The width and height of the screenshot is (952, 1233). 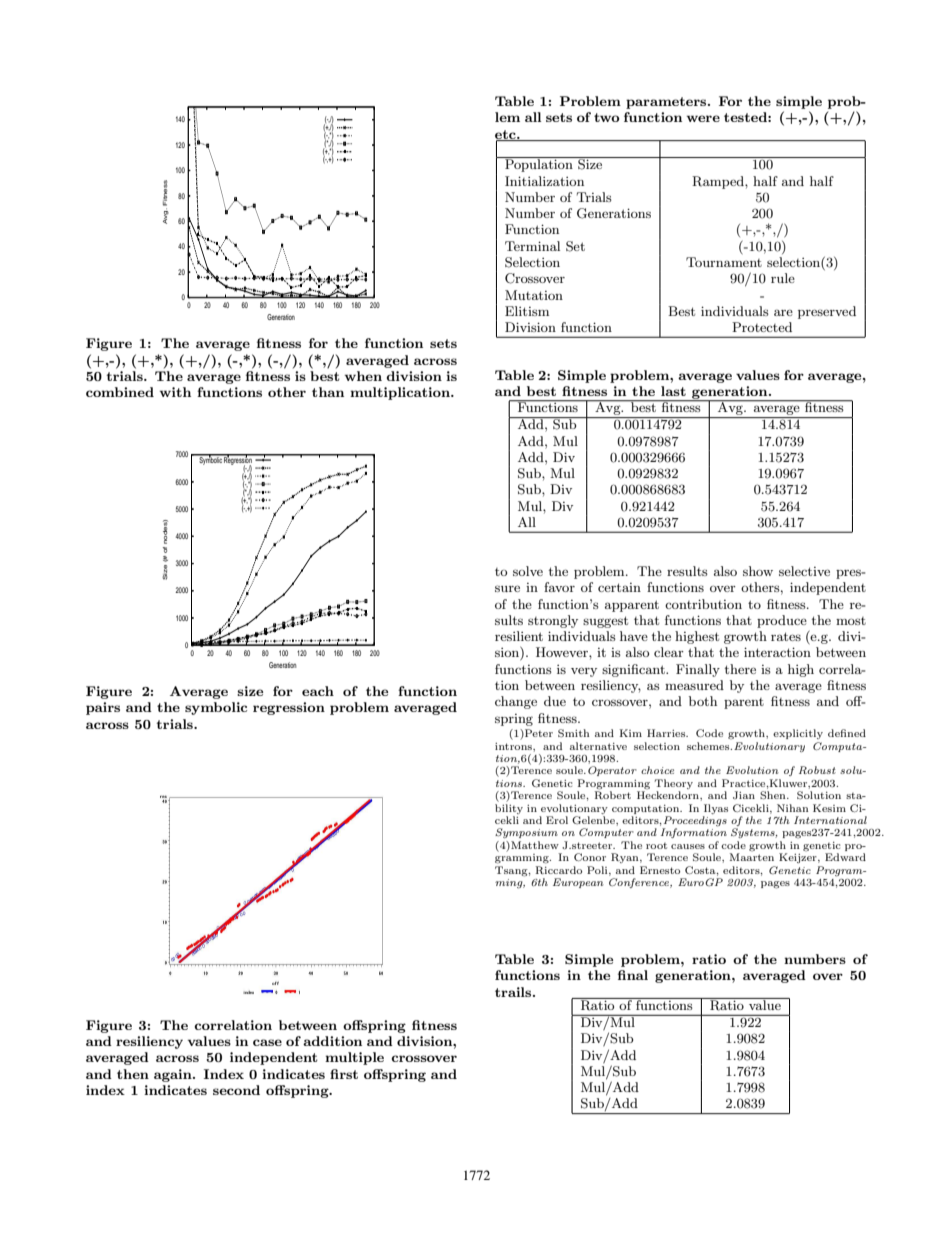 What do you see at coordinates (758, 571) in the screenshot?
I see `show` at bounding box center [758, 571].
